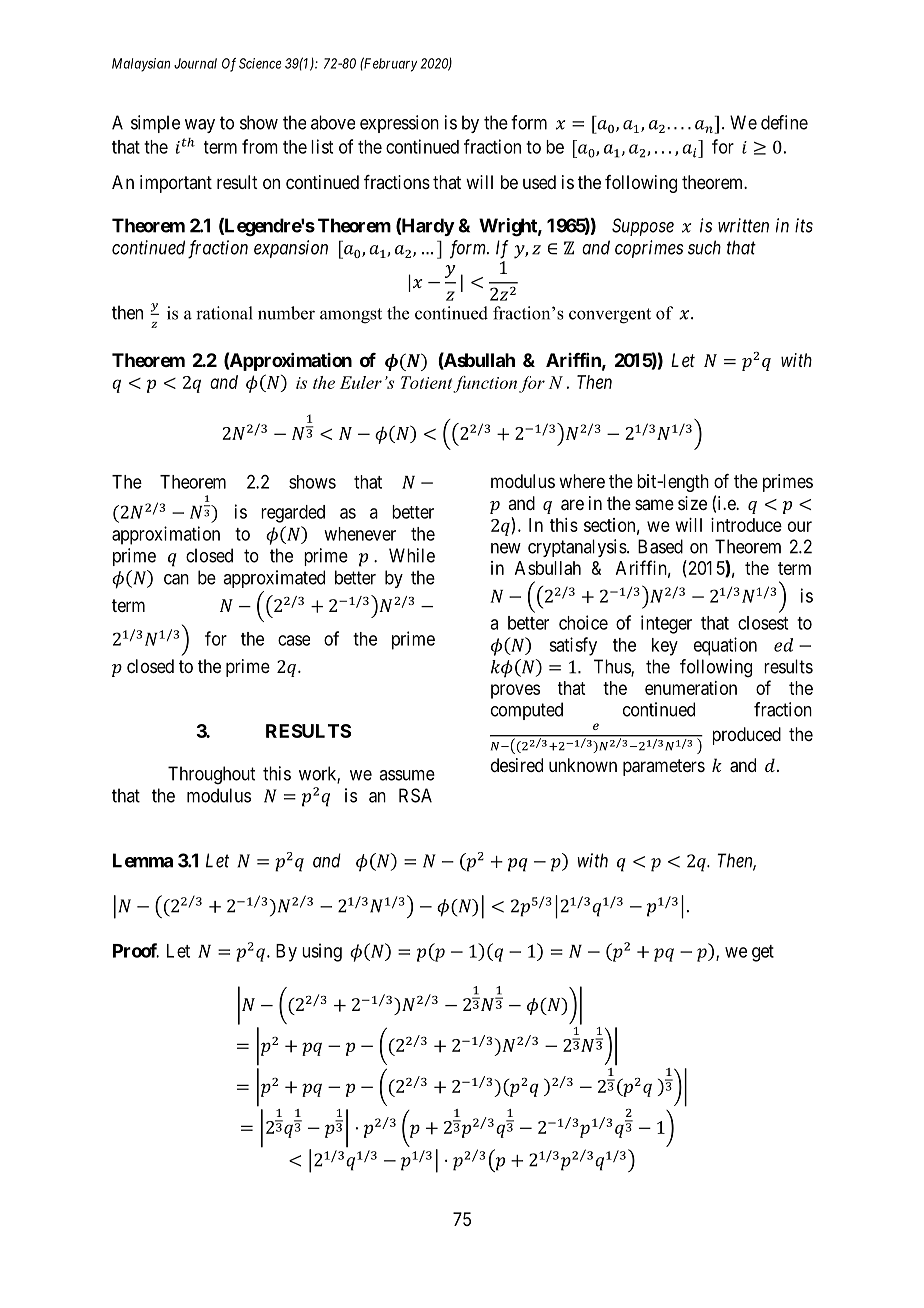 The width and height of the screenshot is (924, 1308). Describe the element at coordinates (293, 514) in the screenshot. I see `regarded` at that location.
